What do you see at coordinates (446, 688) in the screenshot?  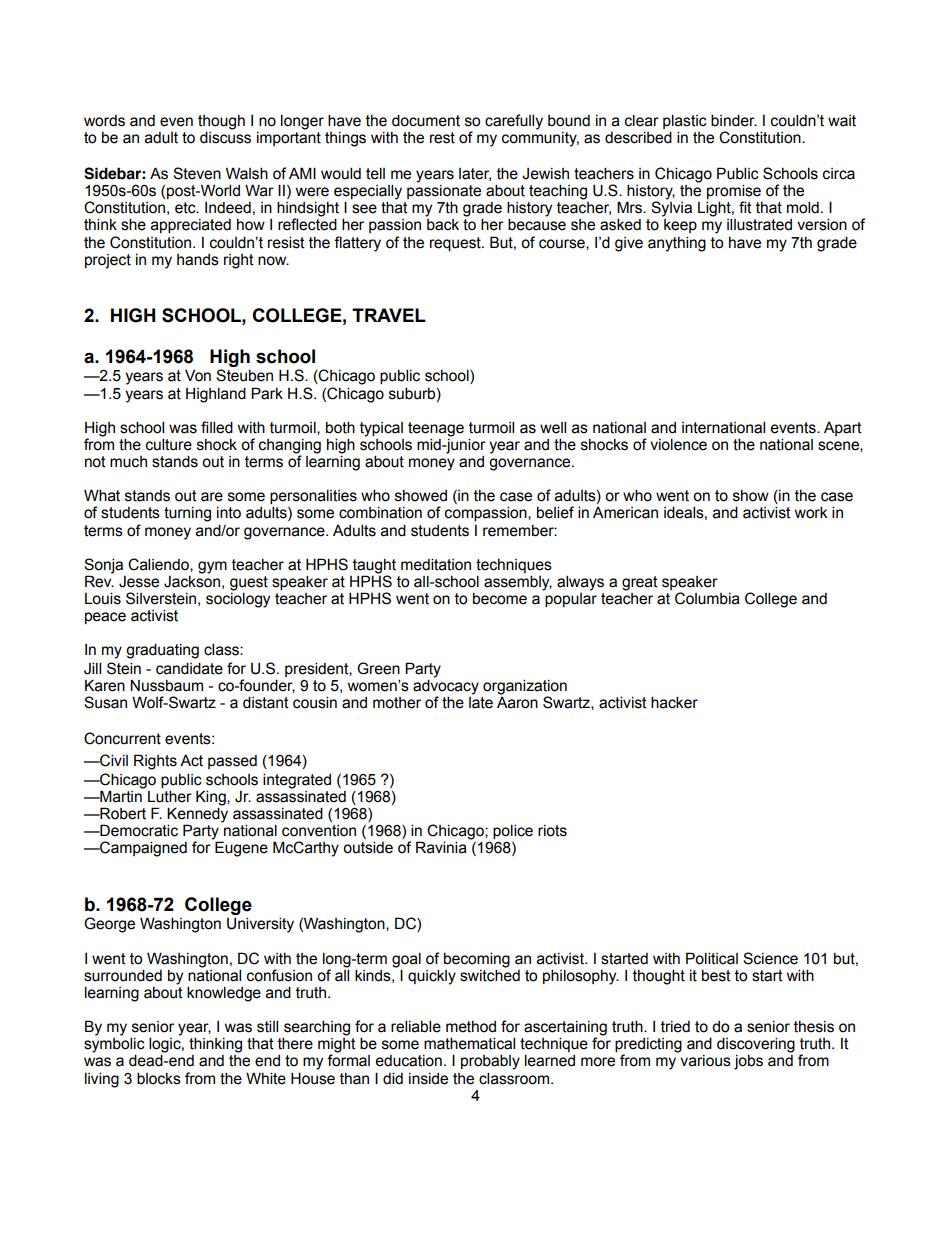 I see `advocacy` at bounding box center [446, 688].
